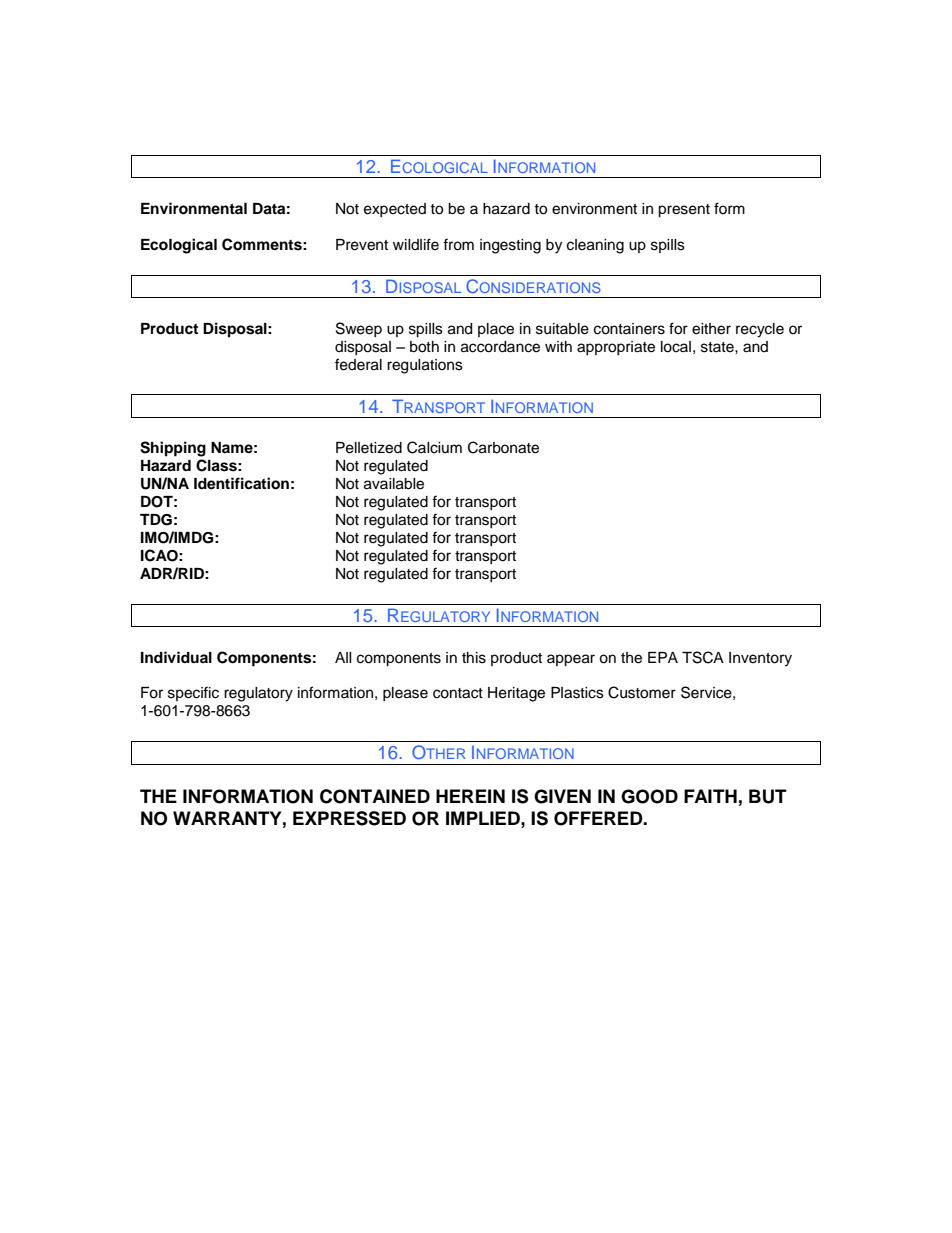 The image size is (952, 1233). What do you see at coordinates (176, 657) in the document?
I see `Individual` at bounding box center [176, 657].
